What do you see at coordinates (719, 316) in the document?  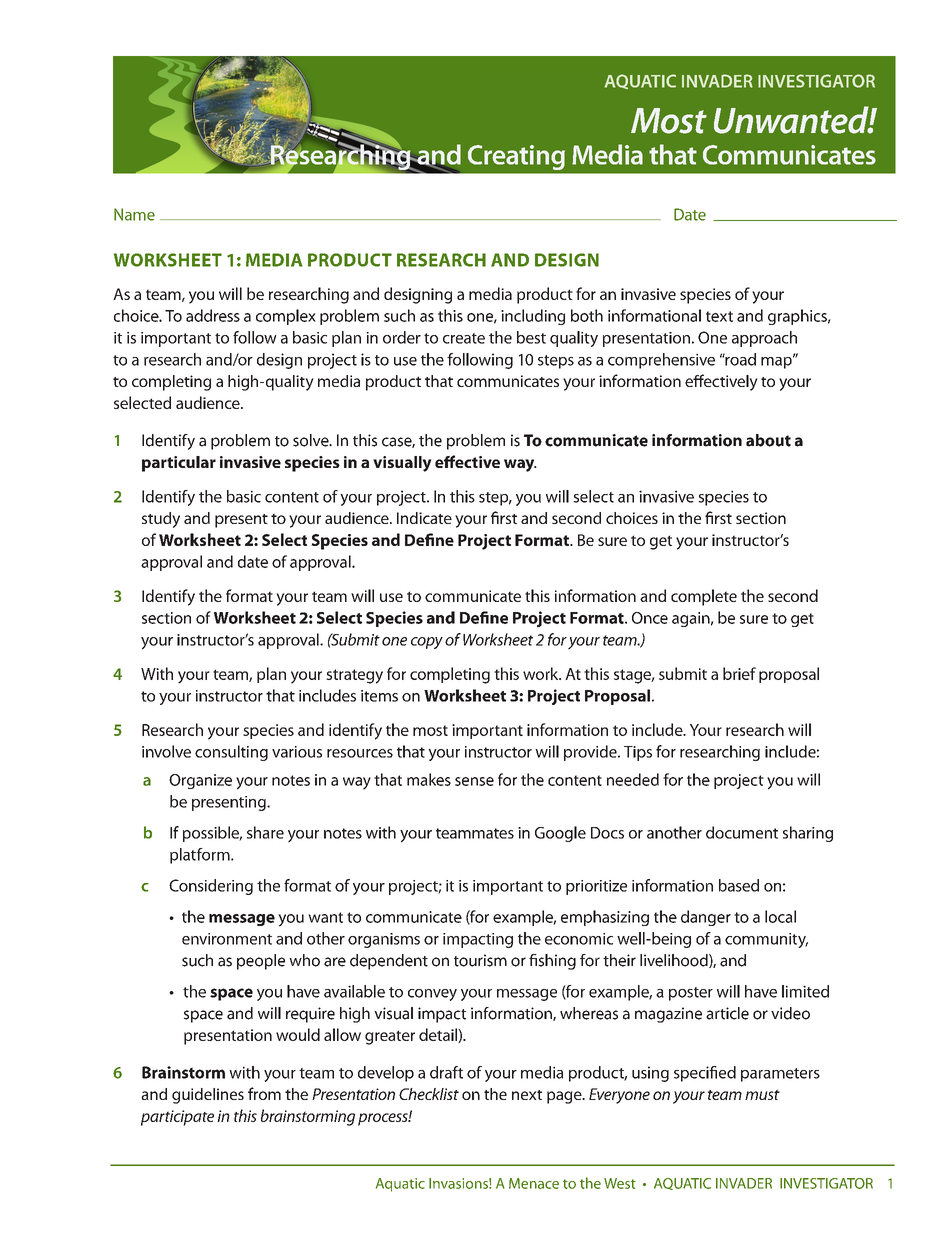 I see `text` at bounding box center [719, 316].
